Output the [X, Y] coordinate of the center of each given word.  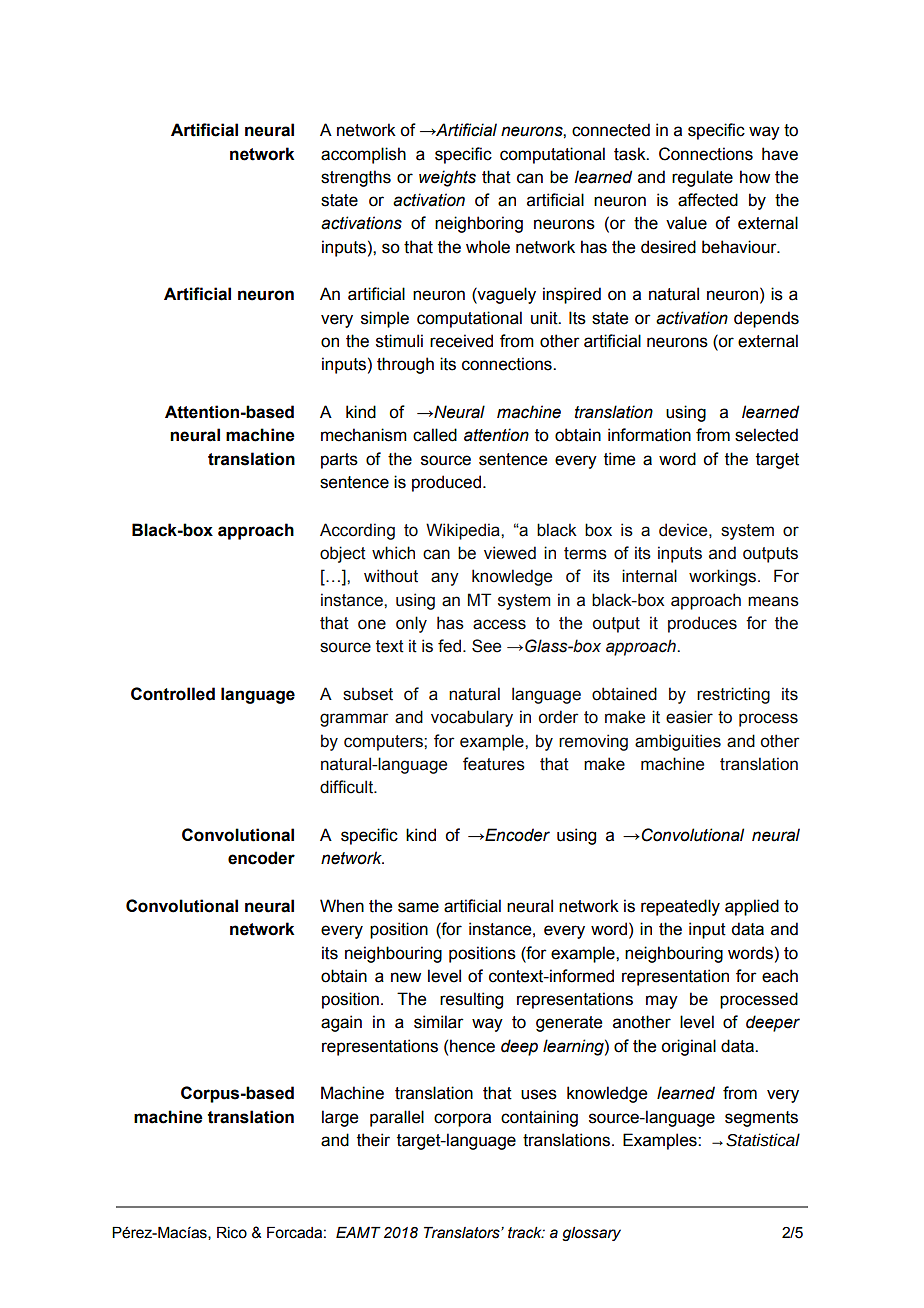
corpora [462, 1120]
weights [447, 178]
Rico [232, 1233]
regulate [702, 178]
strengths [356, 178]
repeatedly [680, 907]
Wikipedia [464, 531]
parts [339, 461]
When [342, 906]
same [418, 907]
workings [722, 577]
